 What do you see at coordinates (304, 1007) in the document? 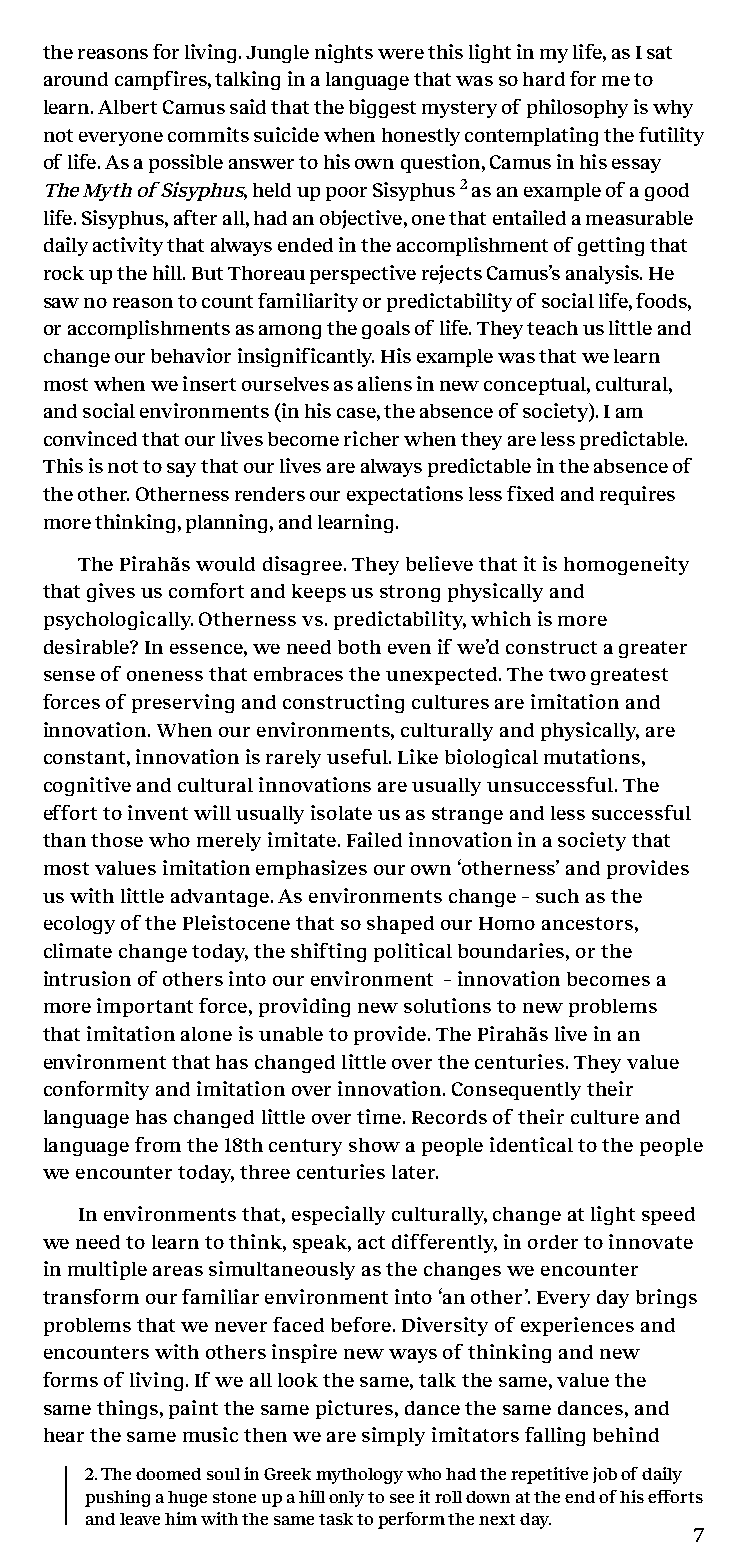
I see `providing` at bounding box center [304, 1007].
